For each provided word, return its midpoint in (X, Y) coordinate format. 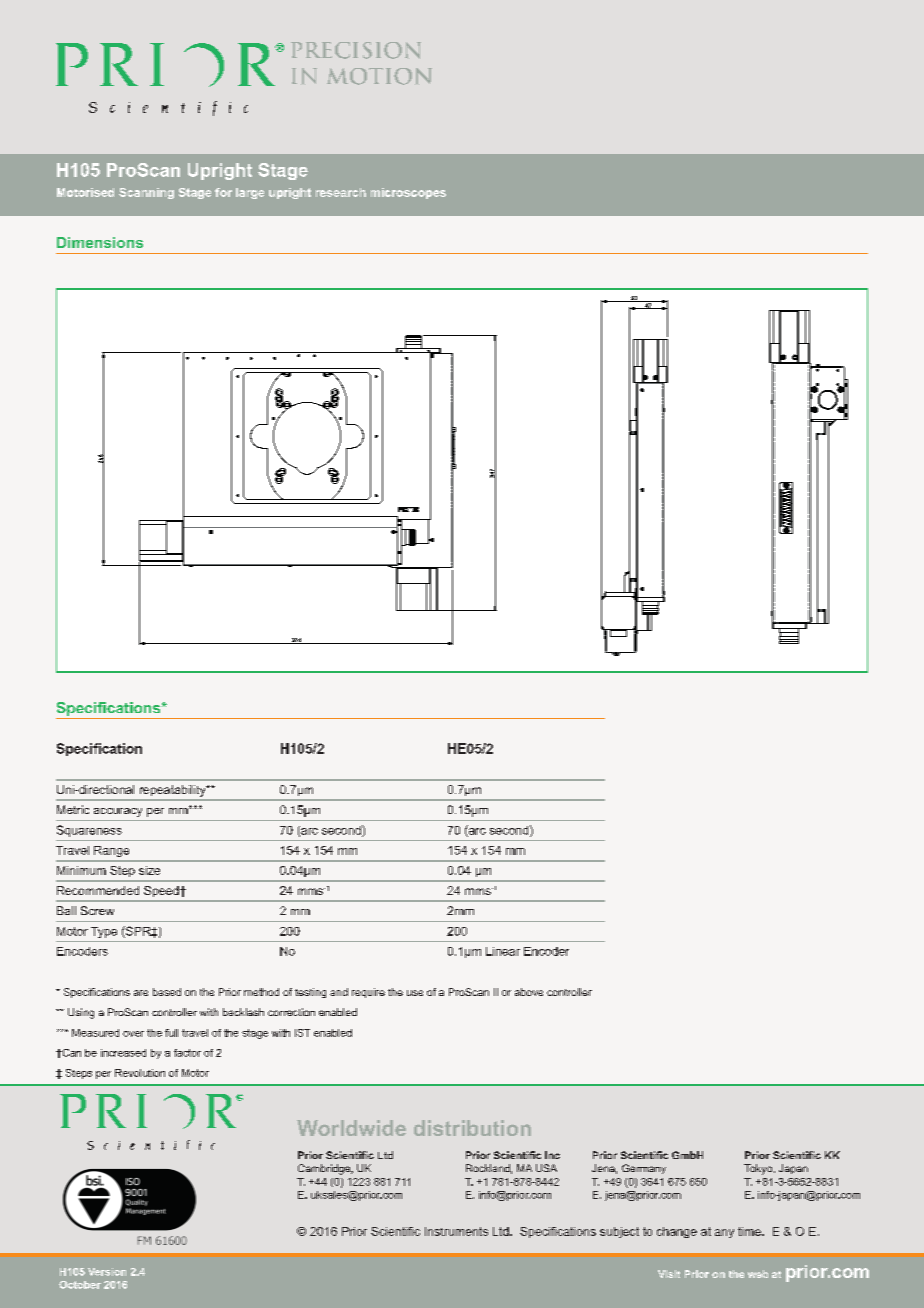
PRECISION (356, 50)
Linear (503, 951)
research (341, 192)
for (223, 192)
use (415, 993)
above (529, 992)
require (368, 993)
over (133, 1034)
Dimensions (100, 242)
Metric (73, 809)
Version (107, 1272)
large (250, 193)
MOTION (379, 76)
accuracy (118, 812)
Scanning (146, 193)
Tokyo (759, 1169)
